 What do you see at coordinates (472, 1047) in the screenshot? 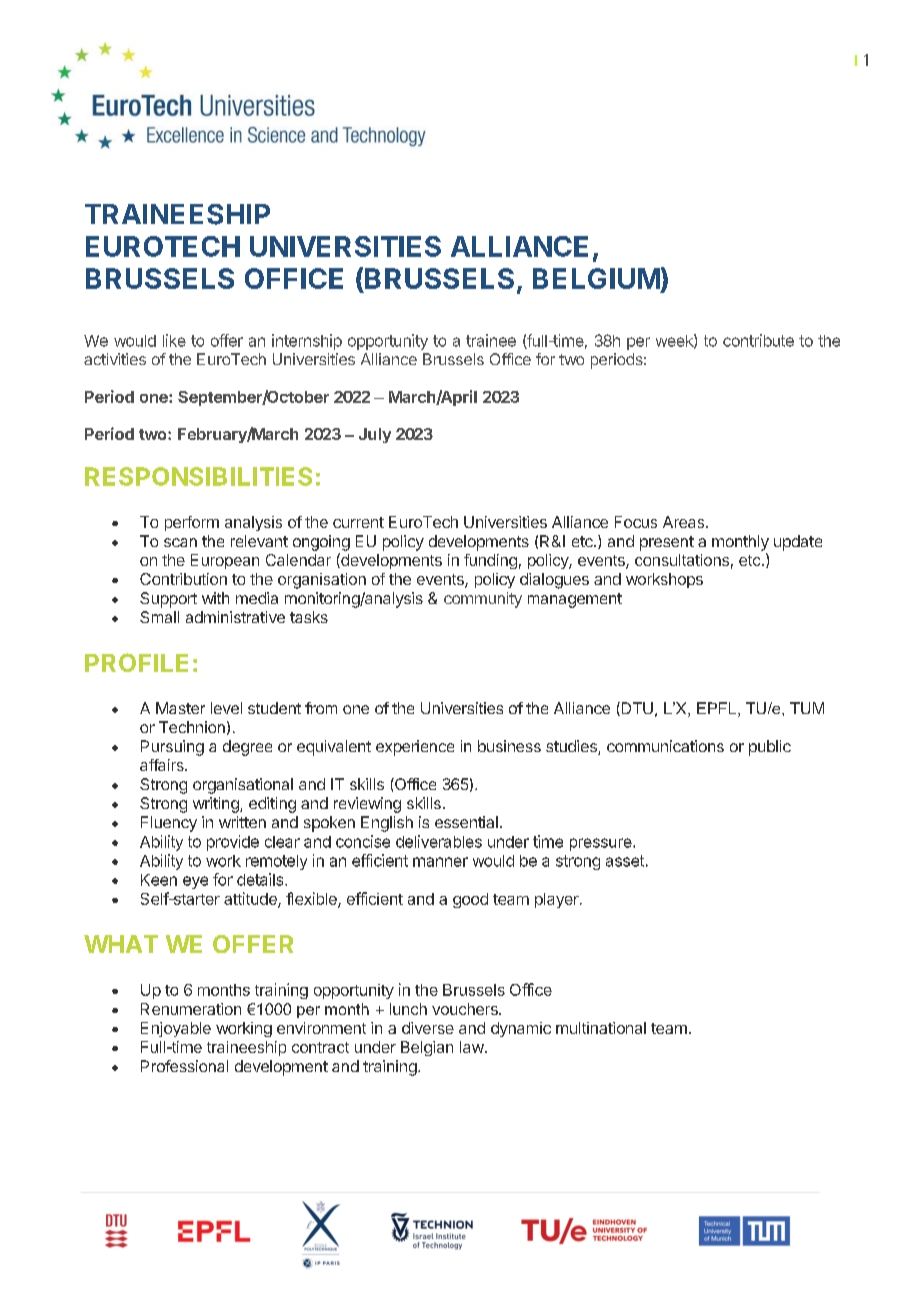
I see `law` at bounding box center [472, 1047].
